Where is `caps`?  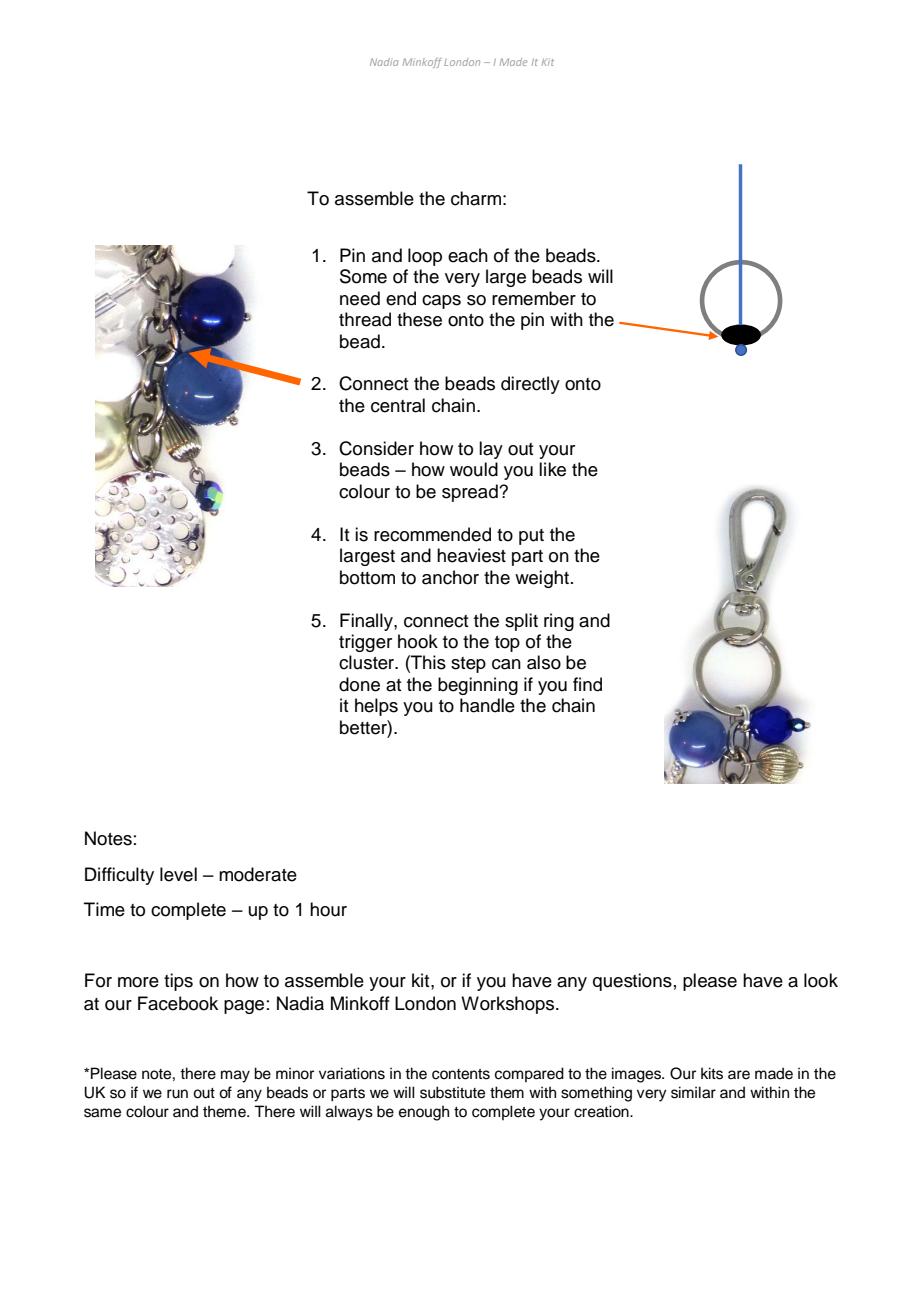 caps is located at coordinates (441, 302).
